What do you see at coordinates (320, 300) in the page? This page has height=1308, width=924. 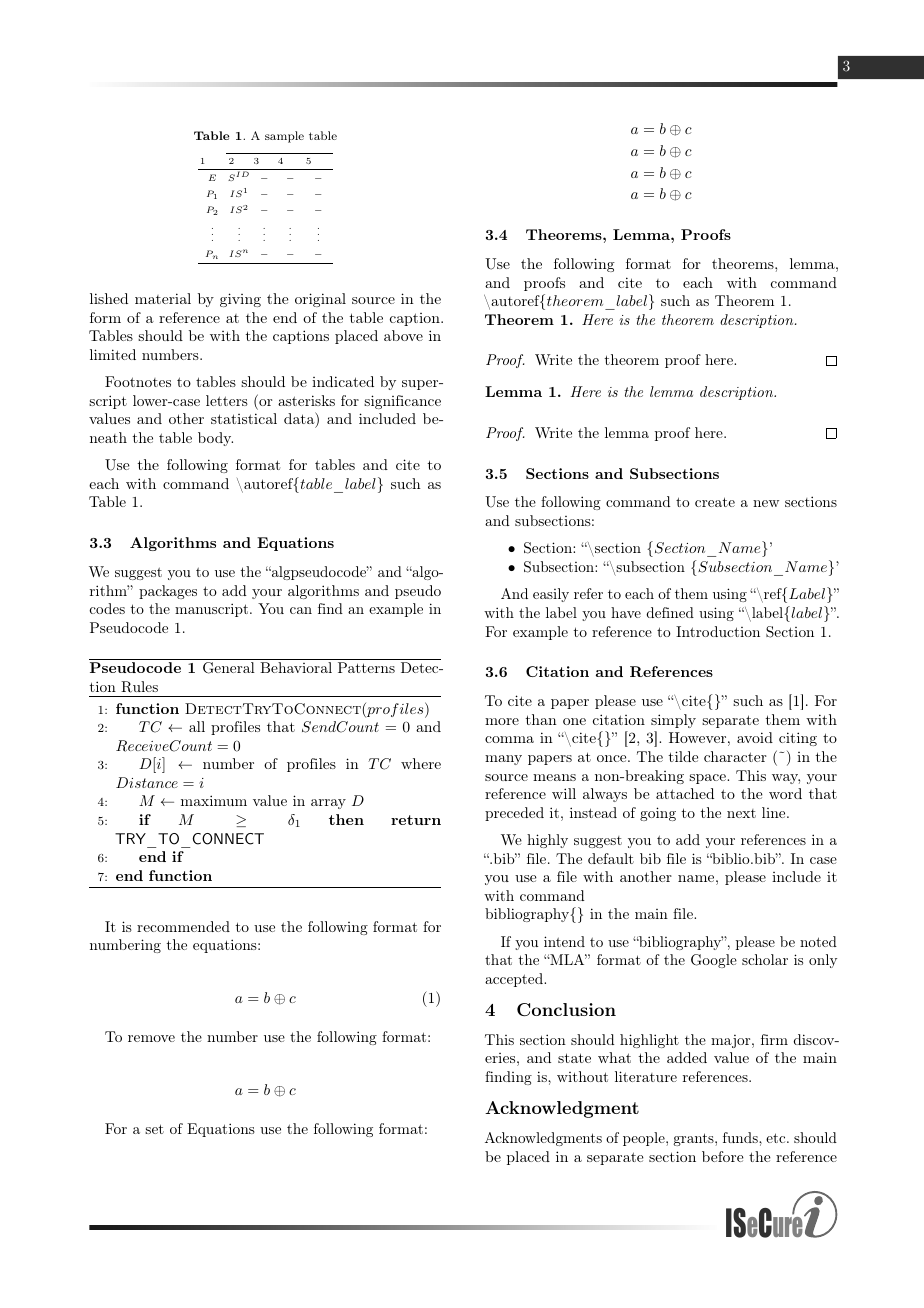 I see `original` at bounding box center [320, 300].
